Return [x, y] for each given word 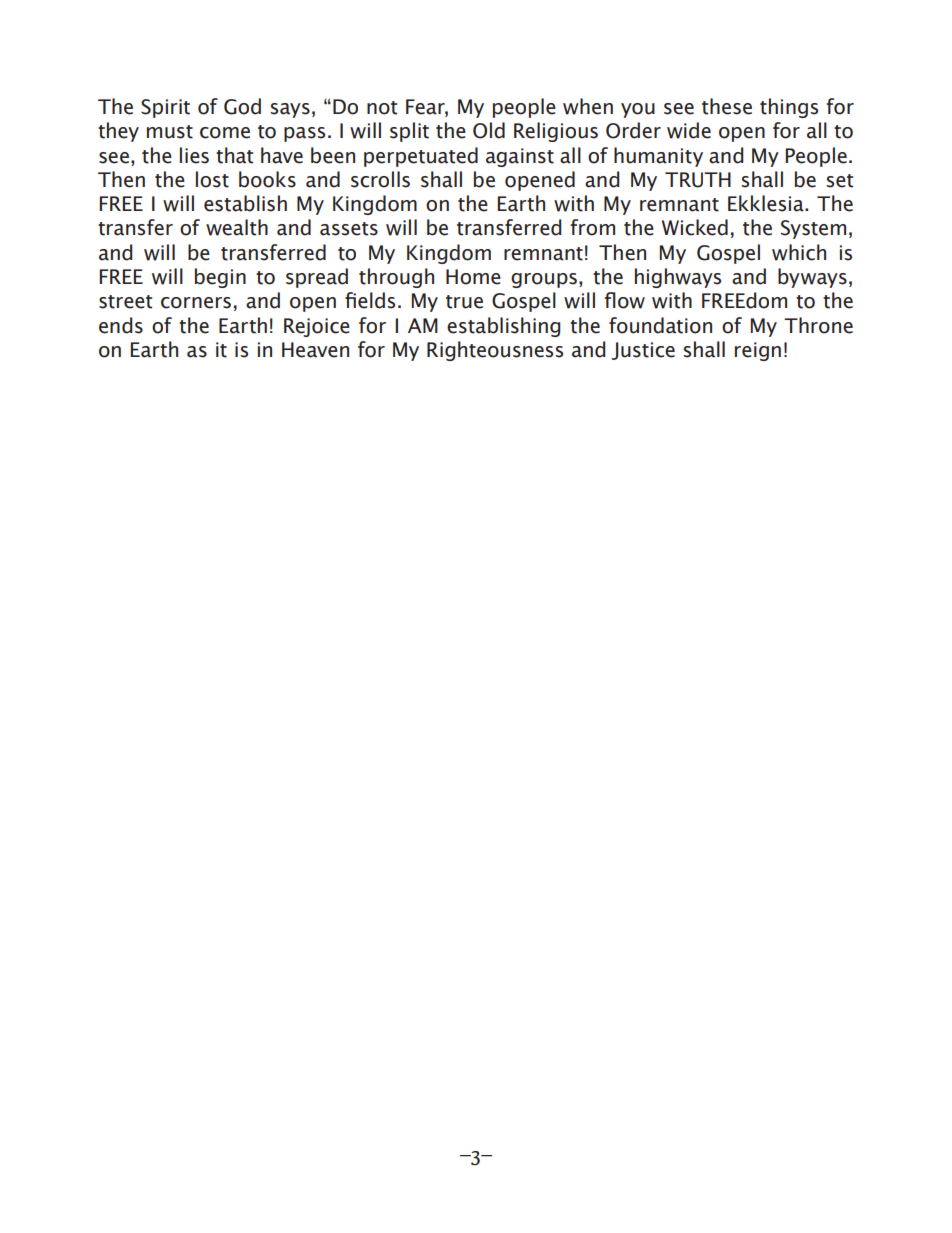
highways [678, 278]
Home [473, 277]
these [727, 106]
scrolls [380, 179]
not [382, 108]
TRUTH [698, 180]
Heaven [315, 350]
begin [220, 278]
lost [212, 179]
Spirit [165, 108]
